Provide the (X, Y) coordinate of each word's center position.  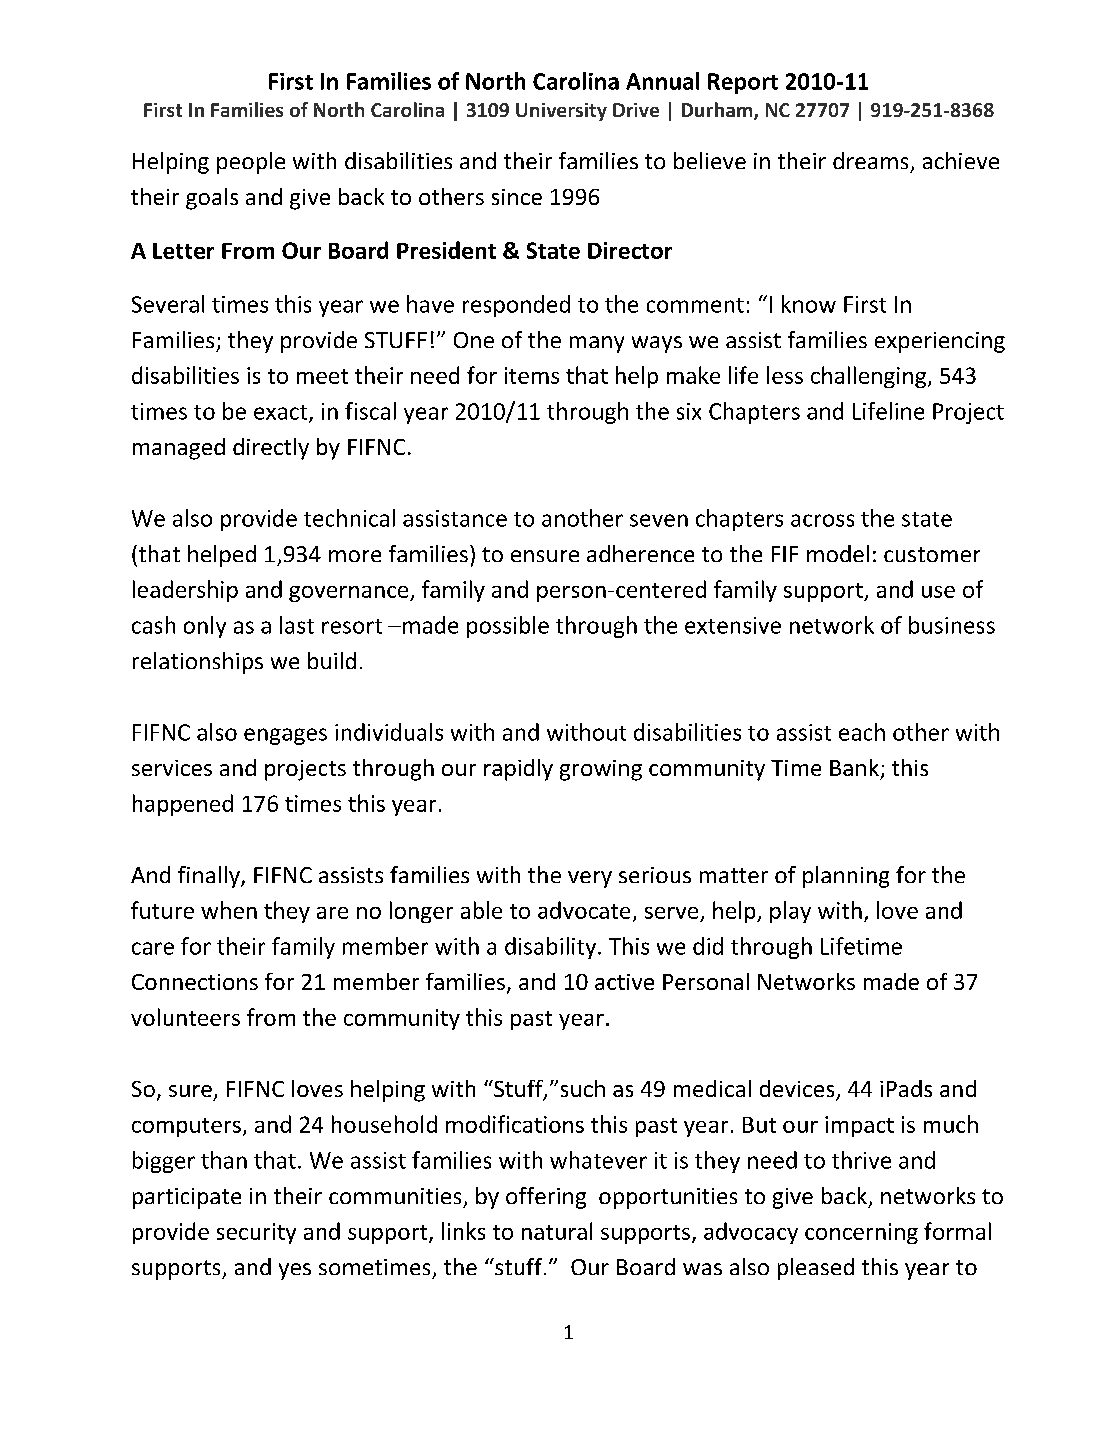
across (822, 520)
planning (846, 877)
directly (271, 449)
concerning (861, 1233)
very (590, 879)
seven (659, 520)
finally (210, 877)
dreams (870, 160)
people (251, 163)
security (256, 1233)
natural (557, 1231)
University (561, 112)
